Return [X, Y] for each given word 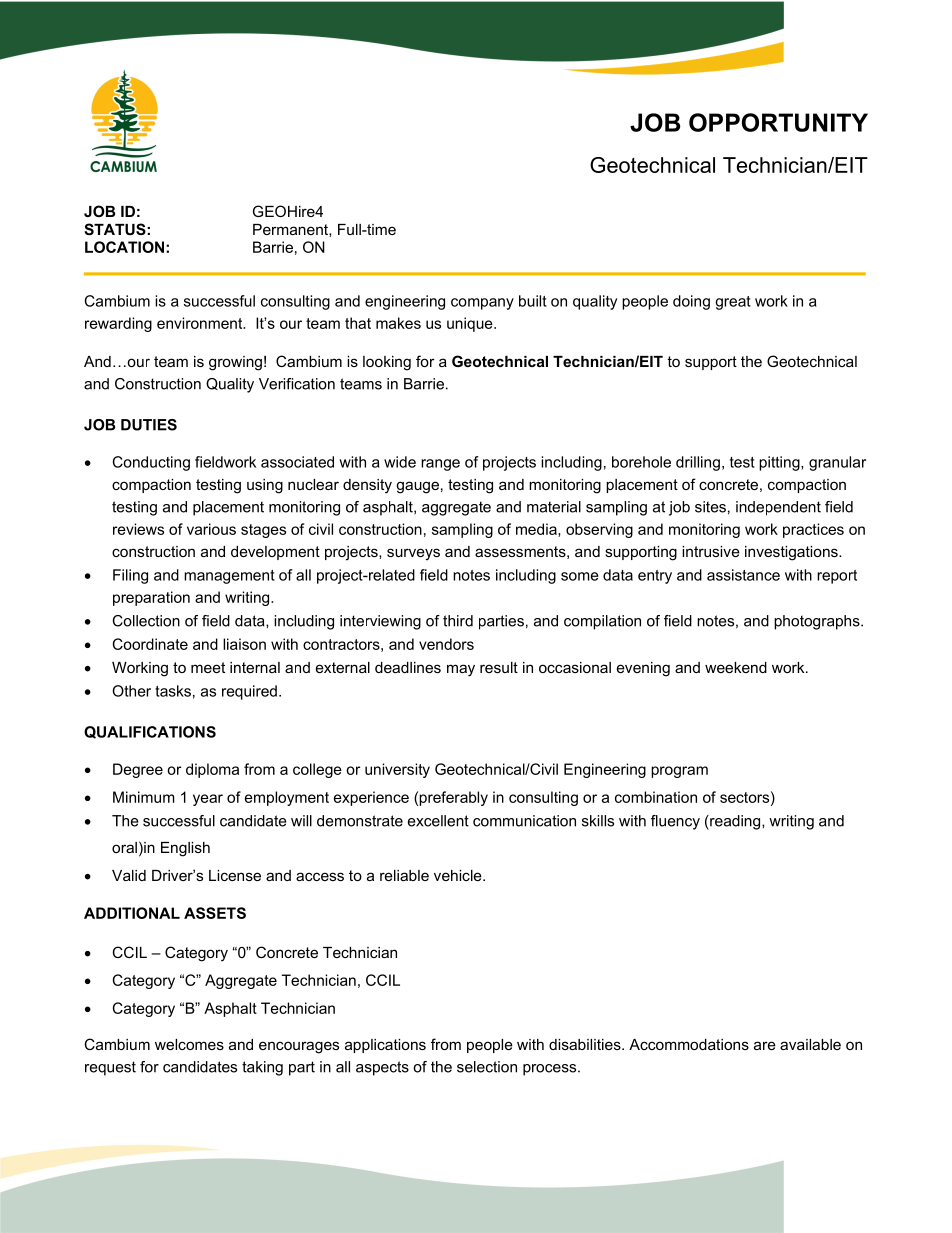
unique [471, 324]
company [482, 304]
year [208, 800]
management [229, 577]
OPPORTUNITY [778, 122]
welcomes [189, 1044]
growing [235, 363]
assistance [743, 575]
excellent [438, 821]
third [458, 621]
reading [735, 822]
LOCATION [124, 247]
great [733, 303]
